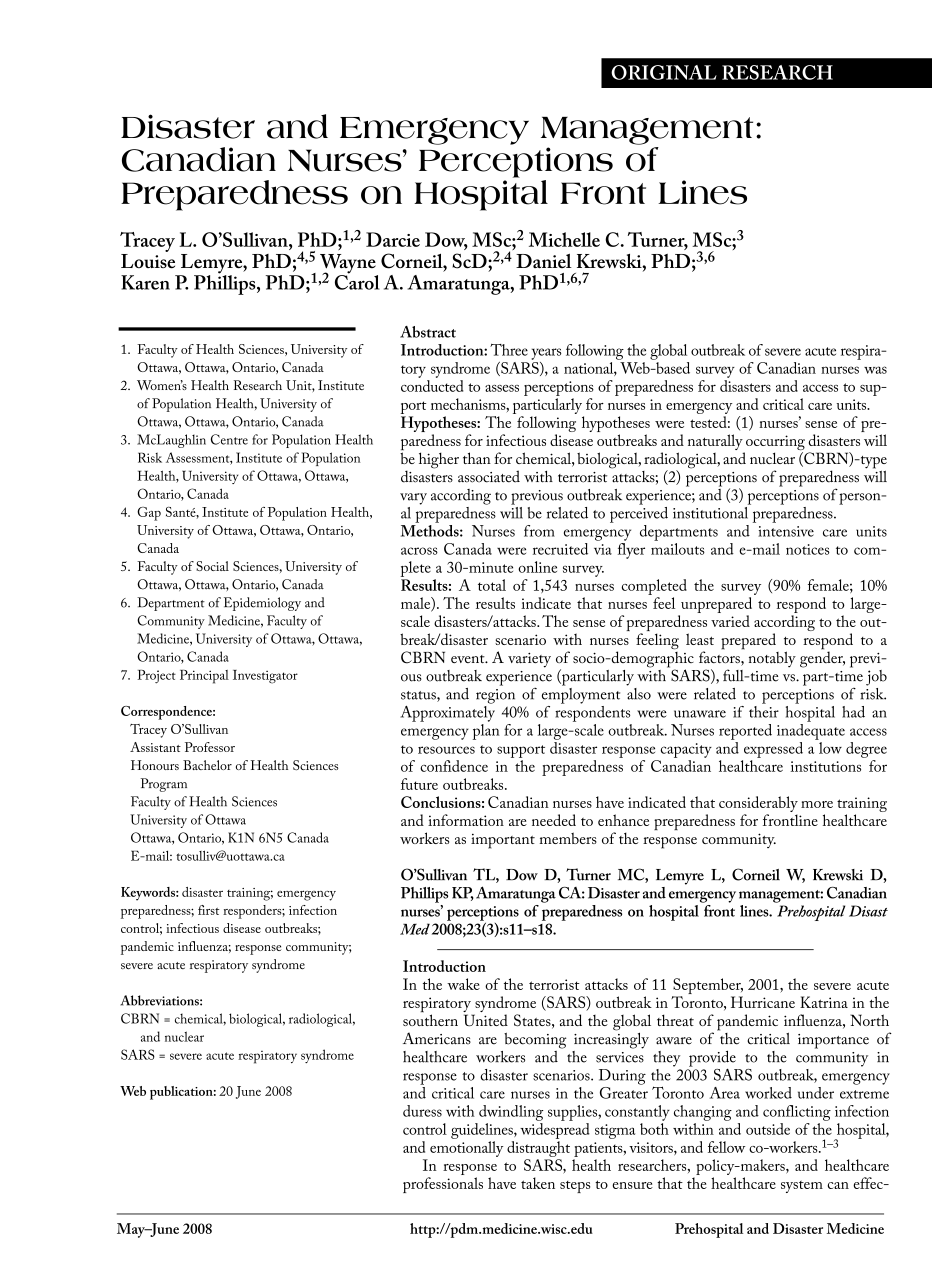 Image resolution: width=932 pixels, height=1288 pixels. Describe the element at coordinates (207, 765) in the screenshot. I see `Bachelor` at that location.
